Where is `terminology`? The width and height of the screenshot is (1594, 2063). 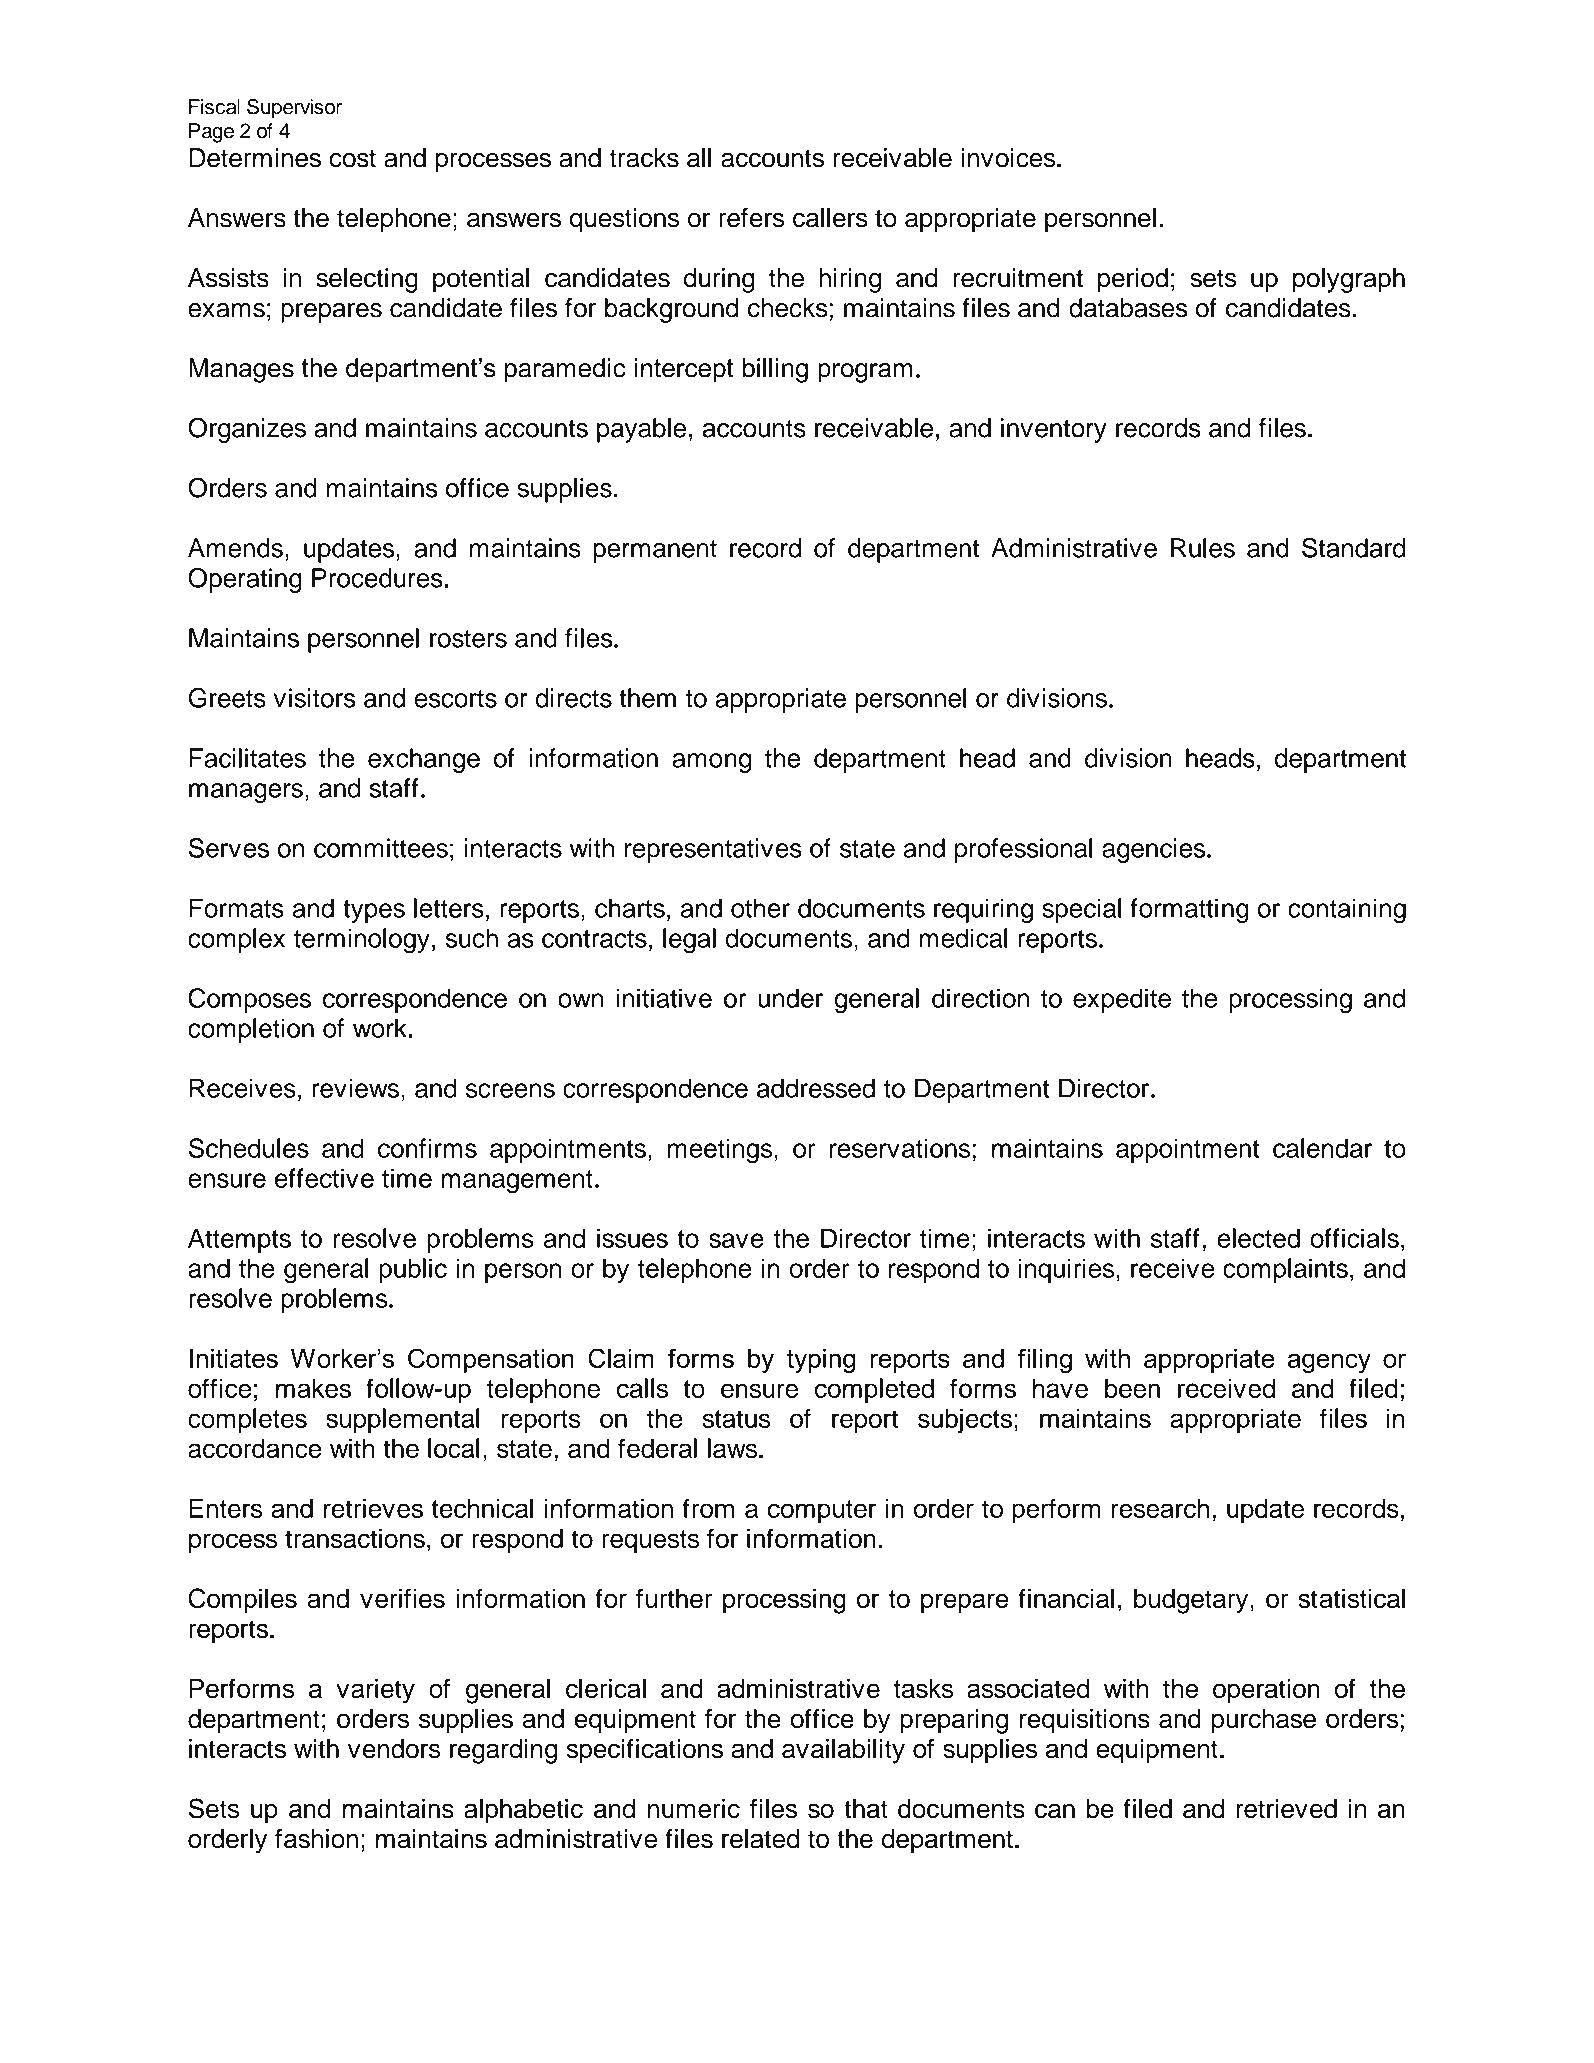 terminology is located at coordinates (362, 940).
